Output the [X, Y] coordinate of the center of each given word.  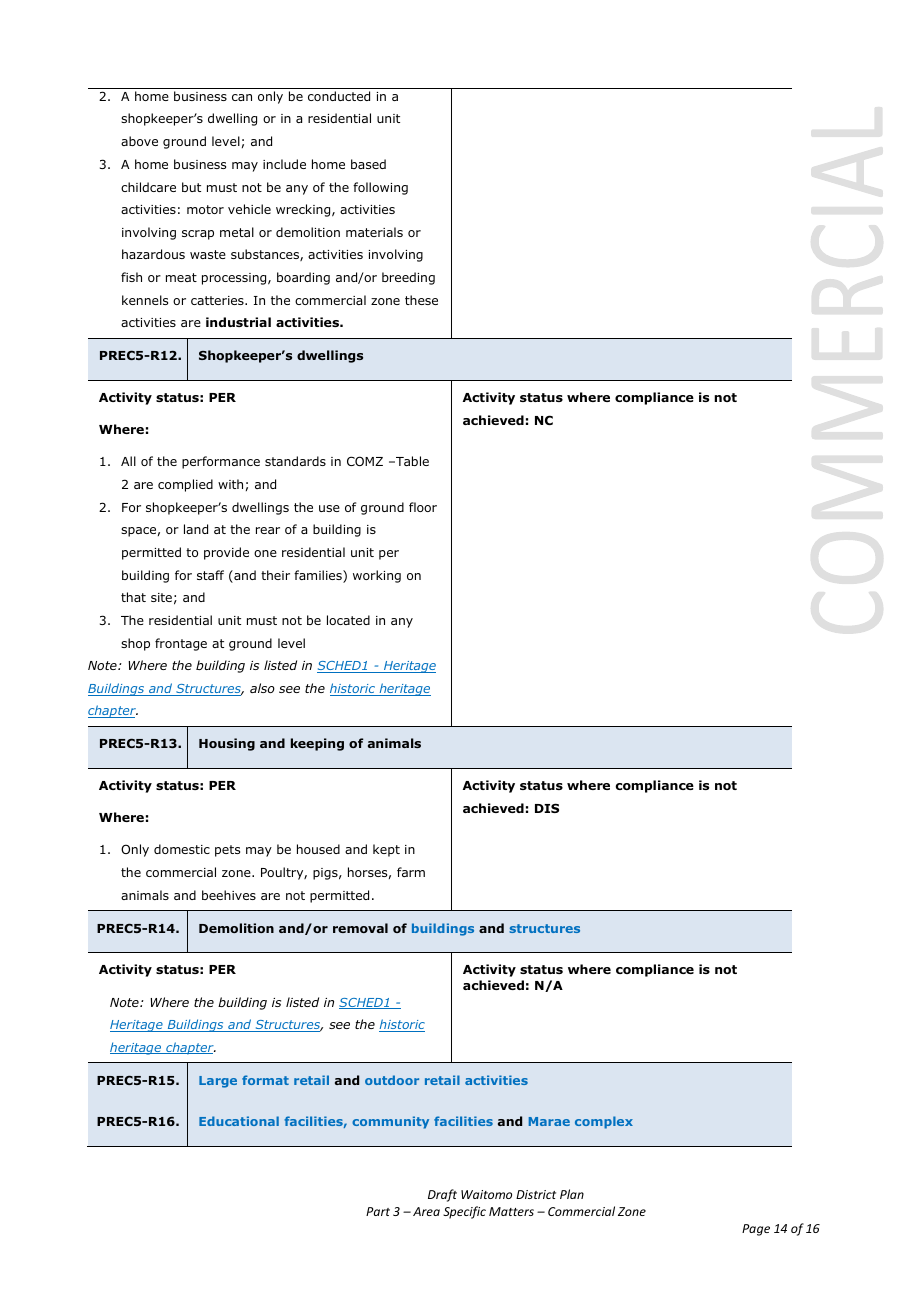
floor [423, 507]
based [368, 164]
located [348, 620]
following [380, 188]
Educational [239, 1121]
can [242, 97]
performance [221, 462]
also [262, 688]
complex [604, 1122]
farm [411, 872]
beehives [229, 895]
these [421, 300]
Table [411, 461]
